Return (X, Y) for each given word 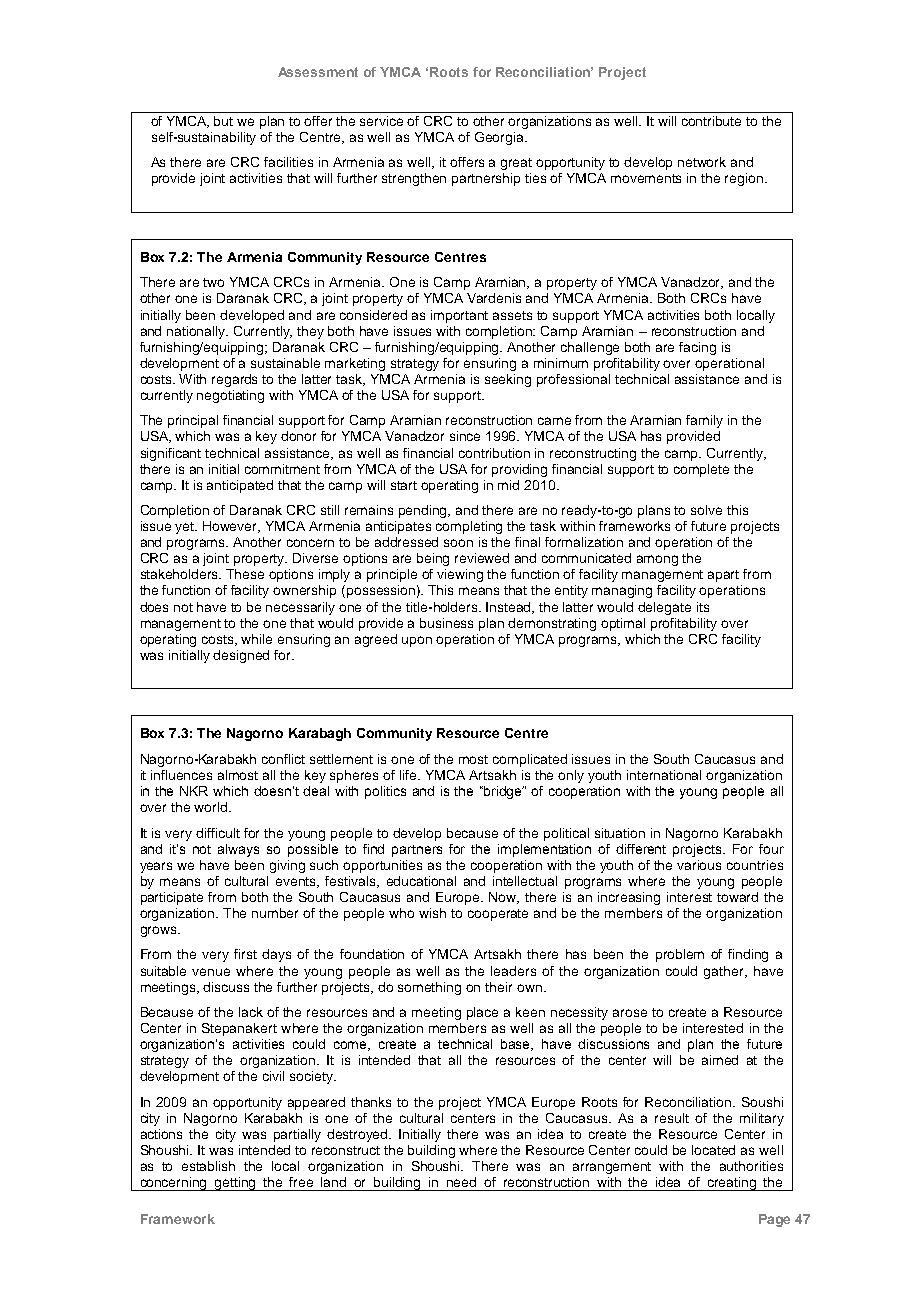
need (461, 1182)
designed (241, 656)
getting (236, 1184)
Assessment (318, 72)
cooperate (498, 915)
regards (234, 380)
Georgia (500, 138)
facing (697, 348)
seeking (508, 380)
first (245, 954)
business (446, 623)
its (703, 607)
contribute (711, 121)
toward (737, 897)
